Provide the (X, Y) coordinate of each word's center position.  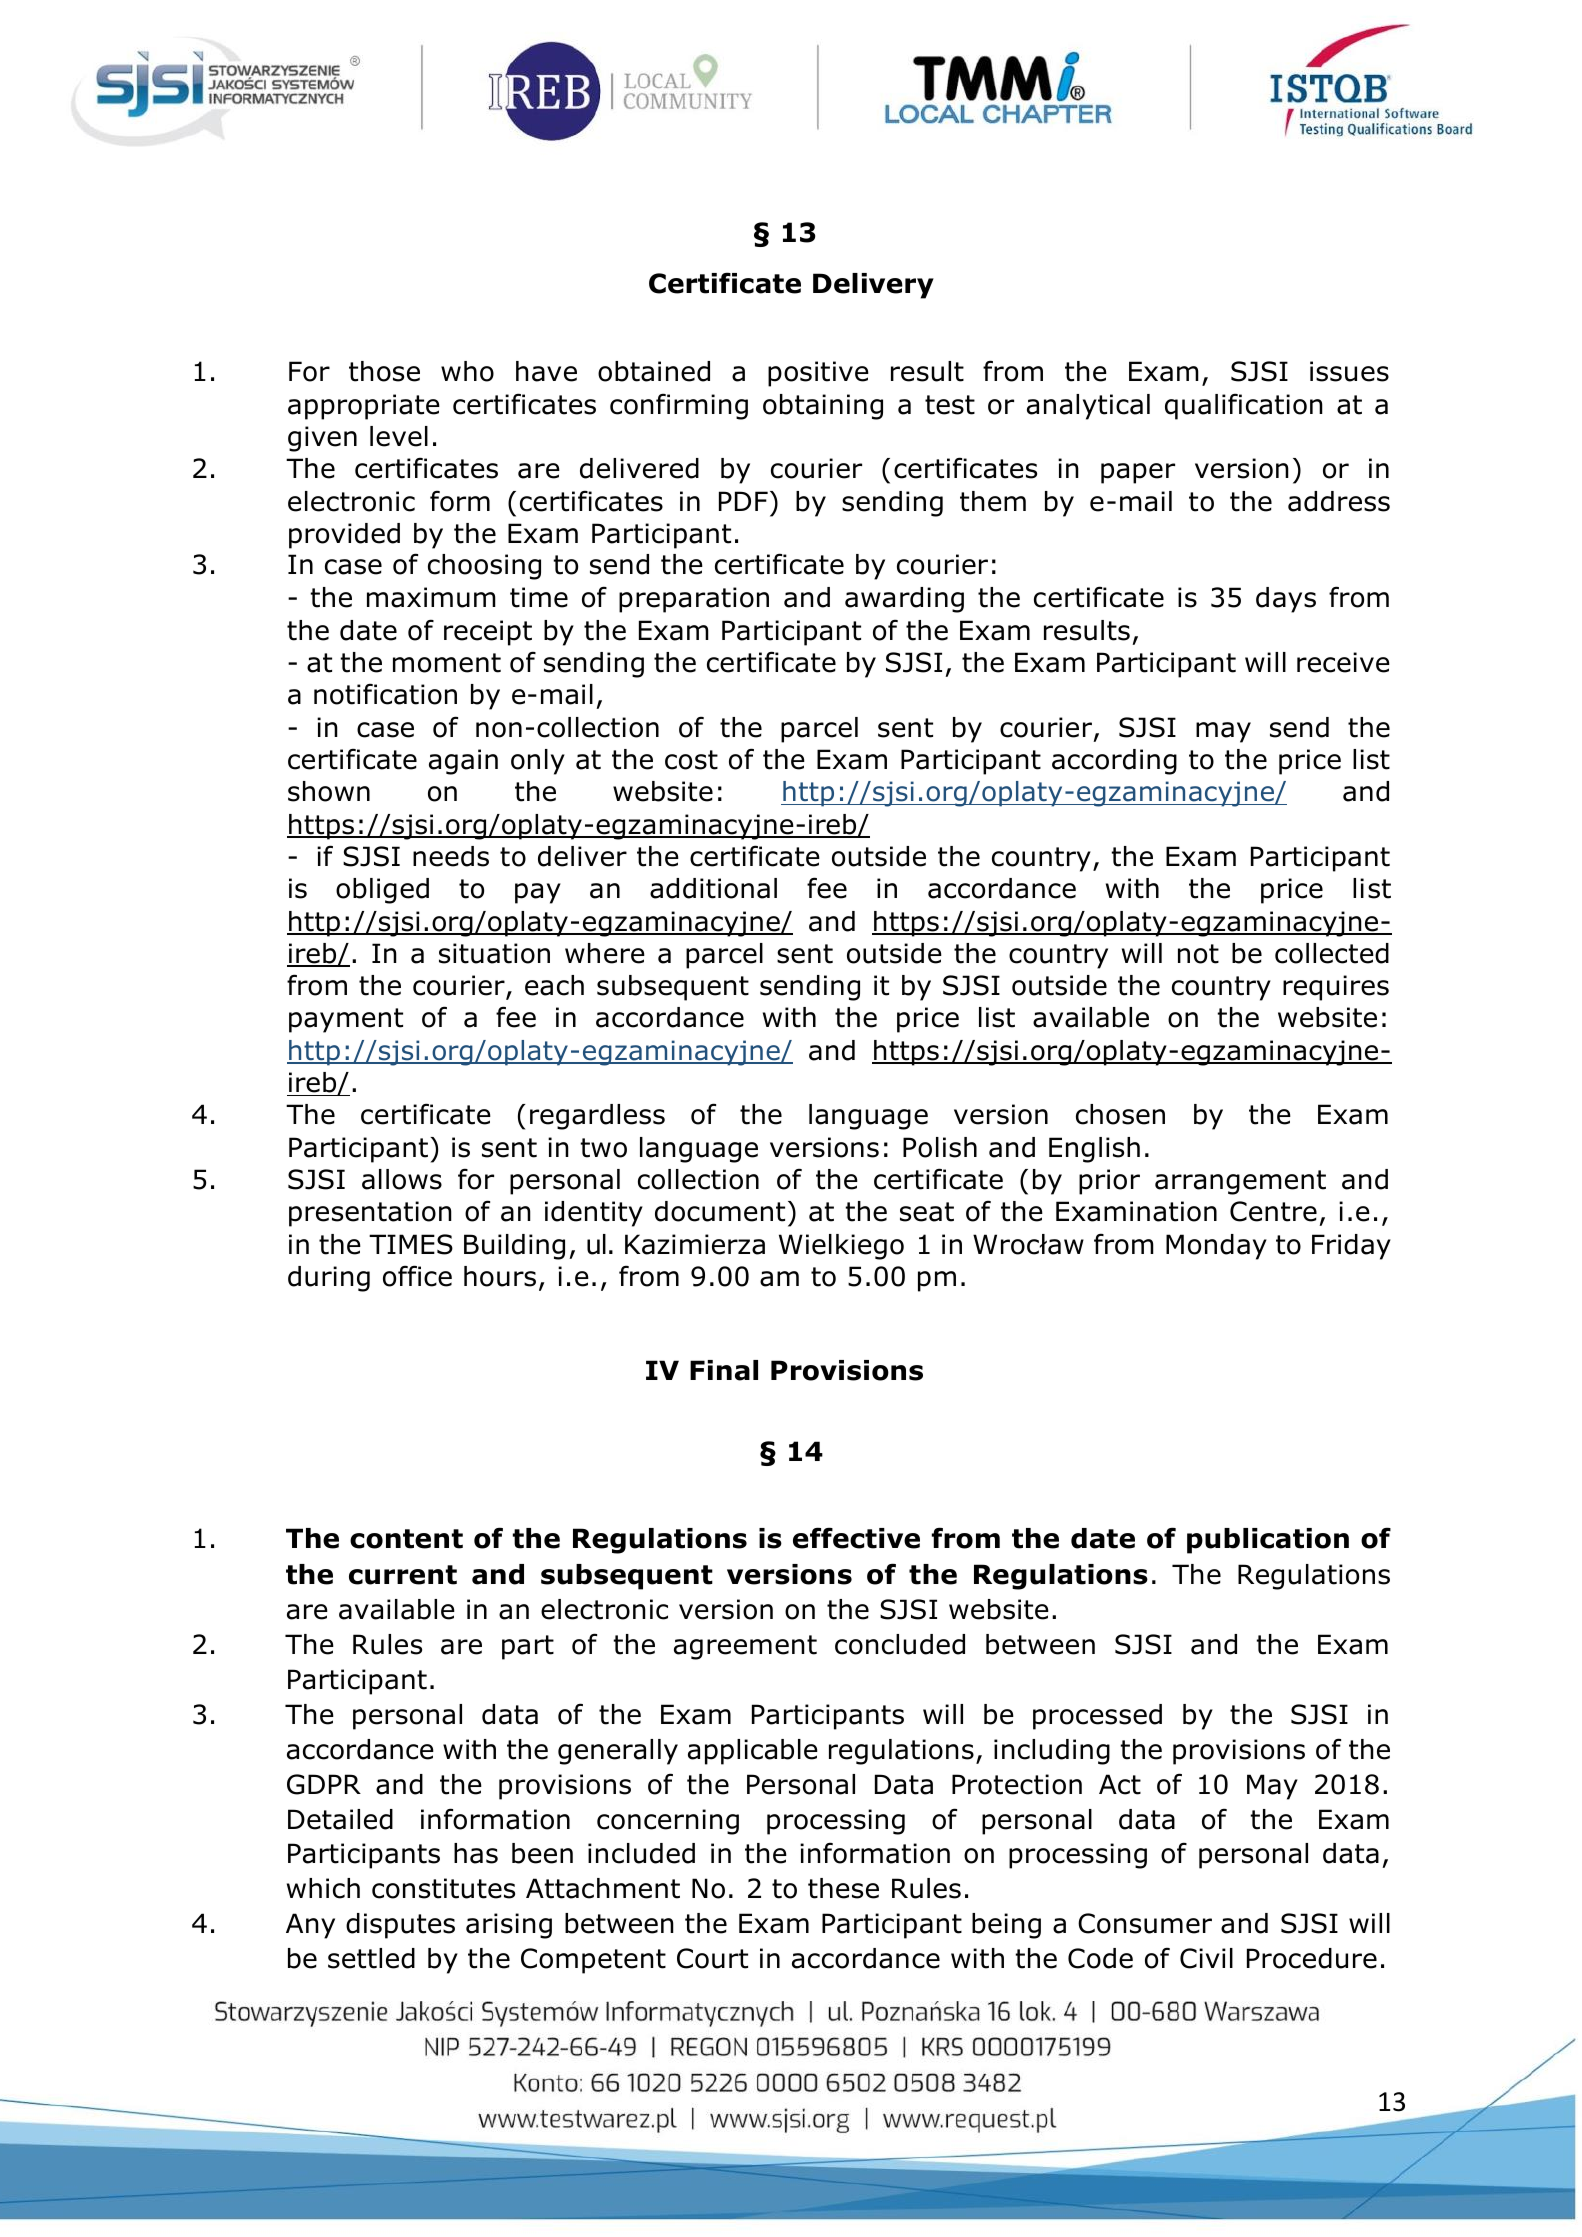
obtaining (823, 407)
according (1114, 762)
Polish (940, 1147)
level (399, 436)
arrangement (1240, 1182)
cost (691, 760)
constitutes (443, 1888)
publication (1268, 1541)
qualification (1244, 407)
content (406, 1539)
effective (856, 1538)
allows (402, 1179)
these (843, 1888)
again (463, 762)
